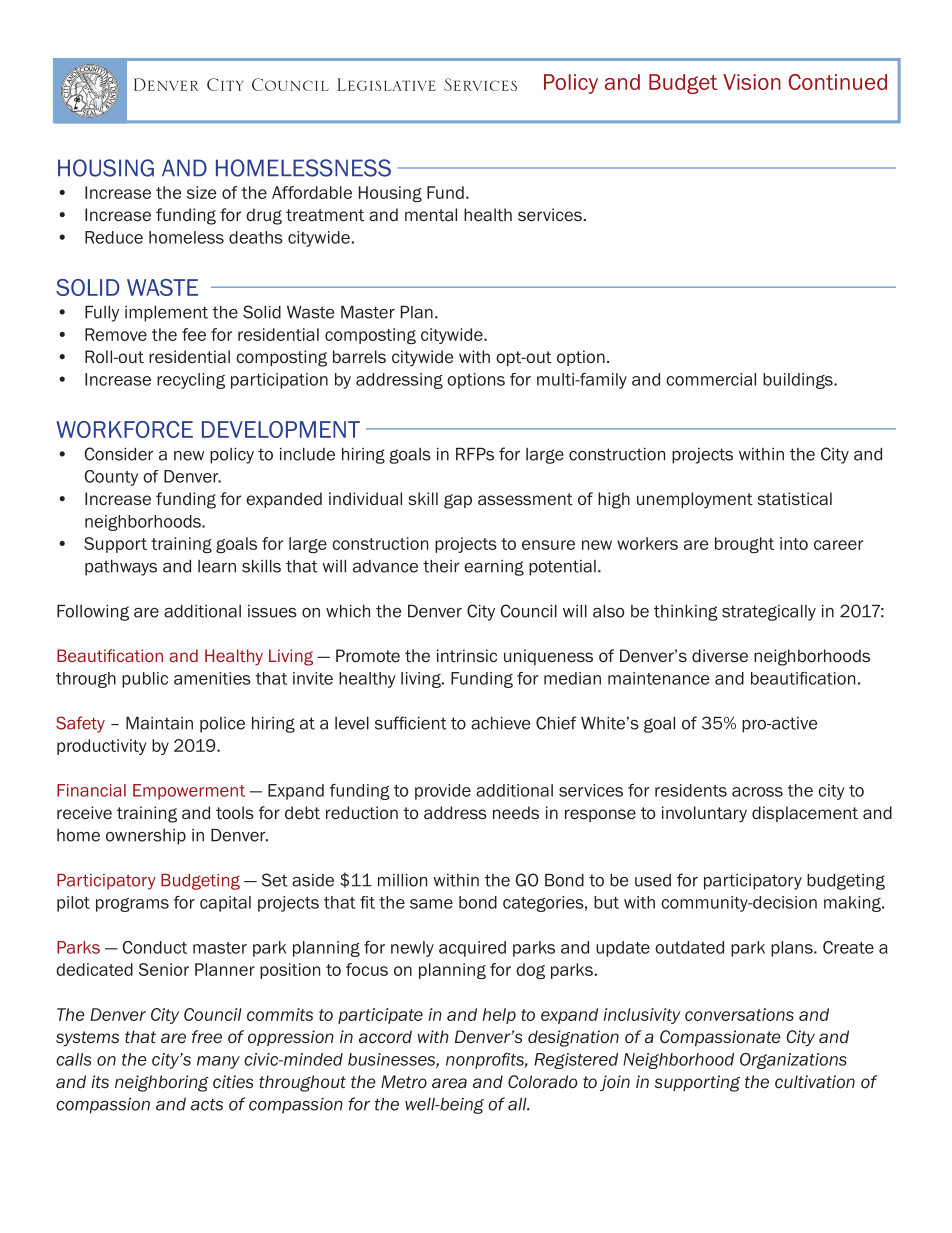 The width and height of the screenshot is (952, 1233). Describe the element at coordinates (769, 613) in the screenshot. I see `strategically` at that location.
